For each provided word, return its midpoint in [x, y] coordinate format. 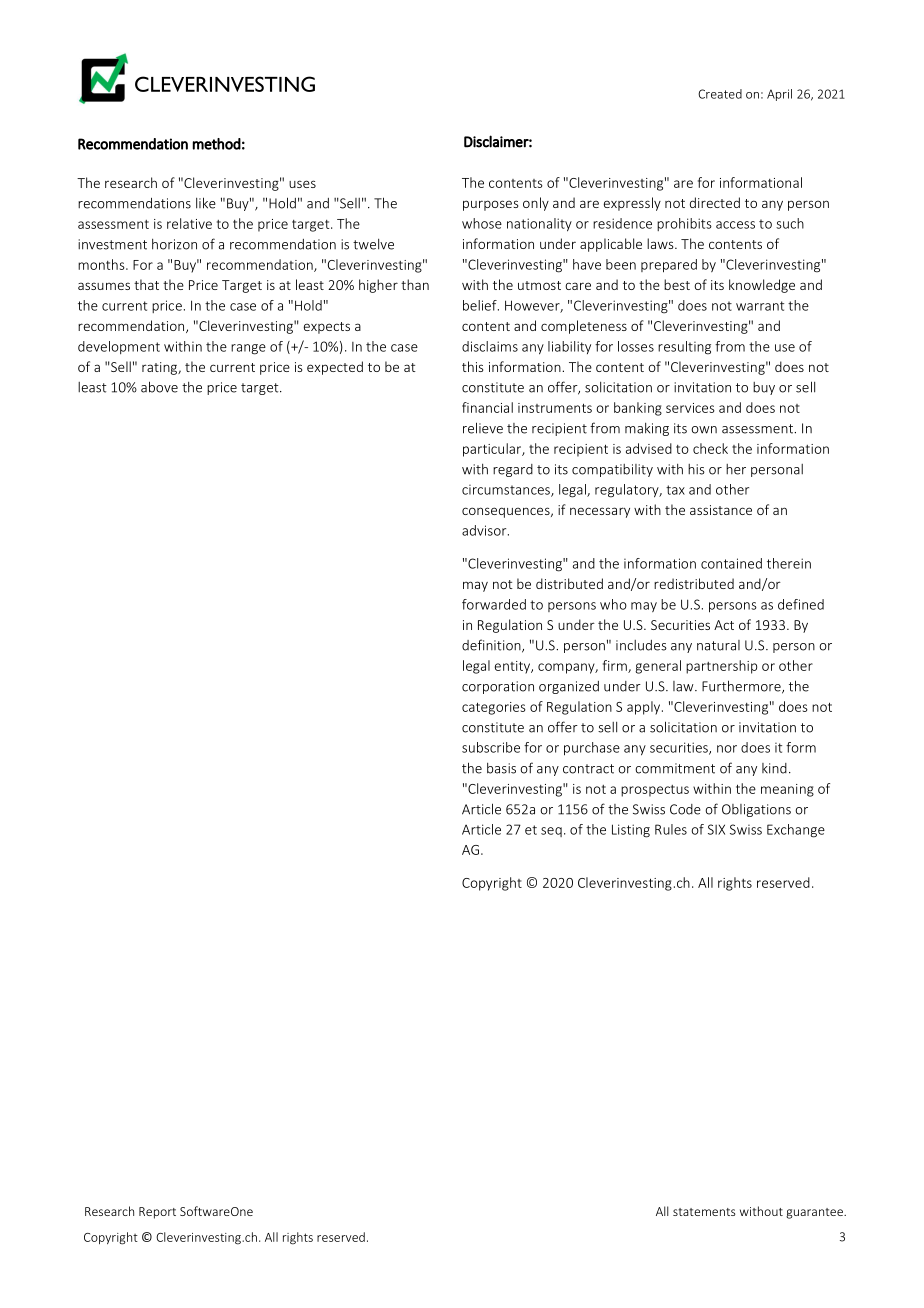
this [472, 366]
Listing [631, 831]
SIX [716, 829]
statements [704, 1212]
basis [501, 768]
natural [718, 645]
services [690, 408]
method [216, 144]
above [159, 387]
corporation [498, 687]
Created [720, 94]
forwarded [494, 604]
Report [157, 1213]
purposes [490, 205]
